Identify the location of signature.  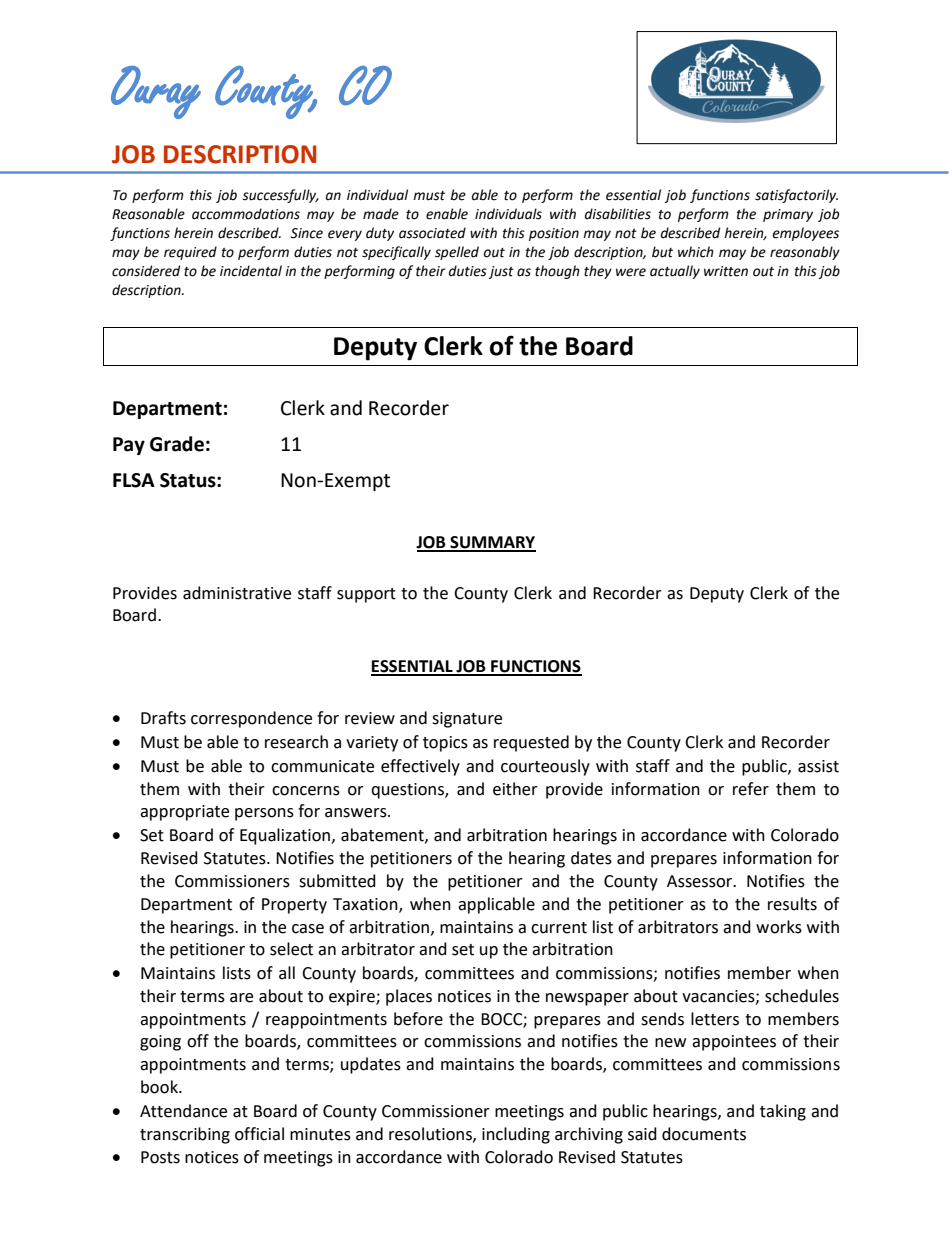
(467, 720).
